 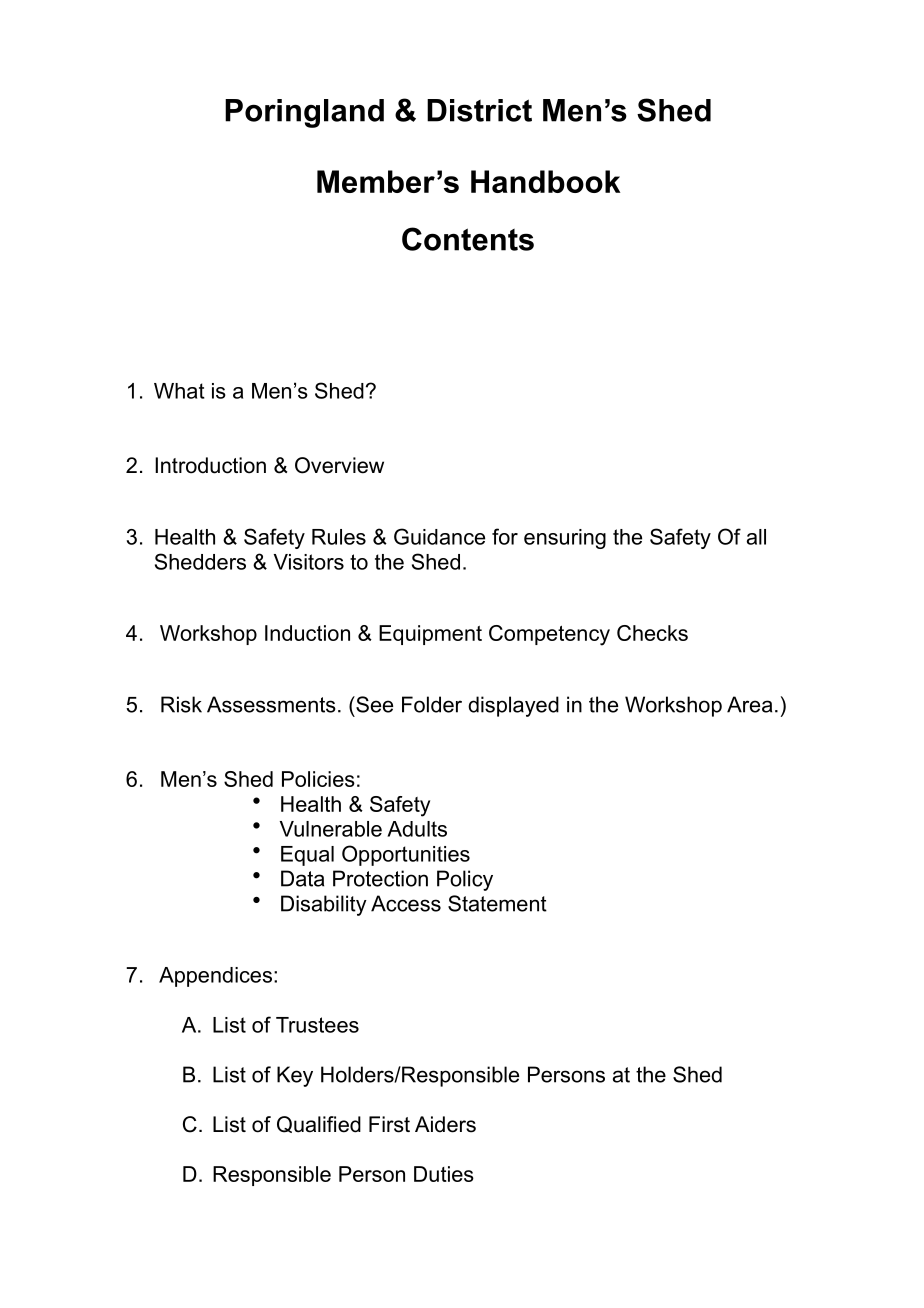 What do you see at coordinates (179, 391) in the screenshot?
I see `What` at bounding box center [179, 391].
